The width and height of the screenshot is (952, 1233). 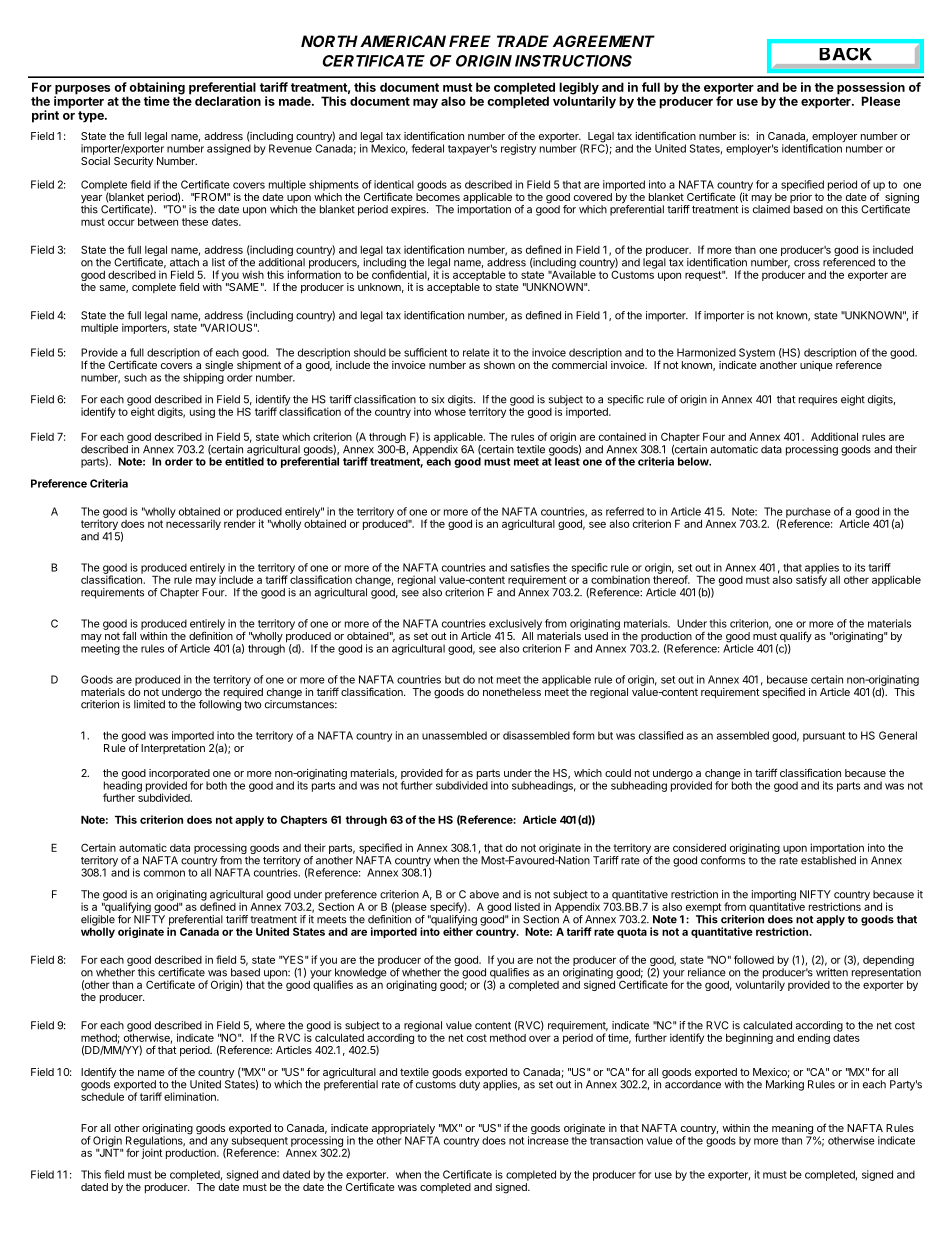 I want to click on fall, so click(x=129, y=635).
